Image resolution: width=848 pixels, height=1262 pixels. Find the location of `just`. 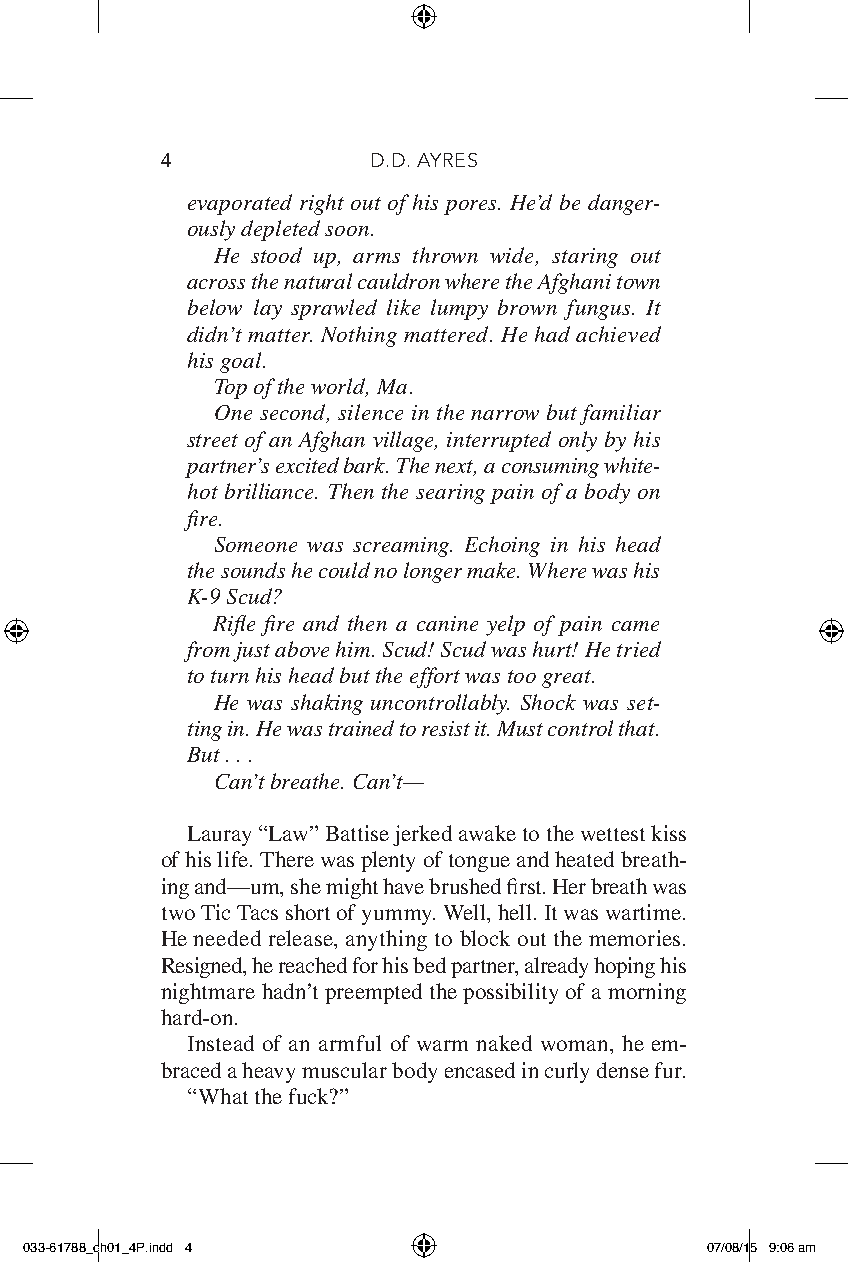

just is located at coordinates (251, 652).
